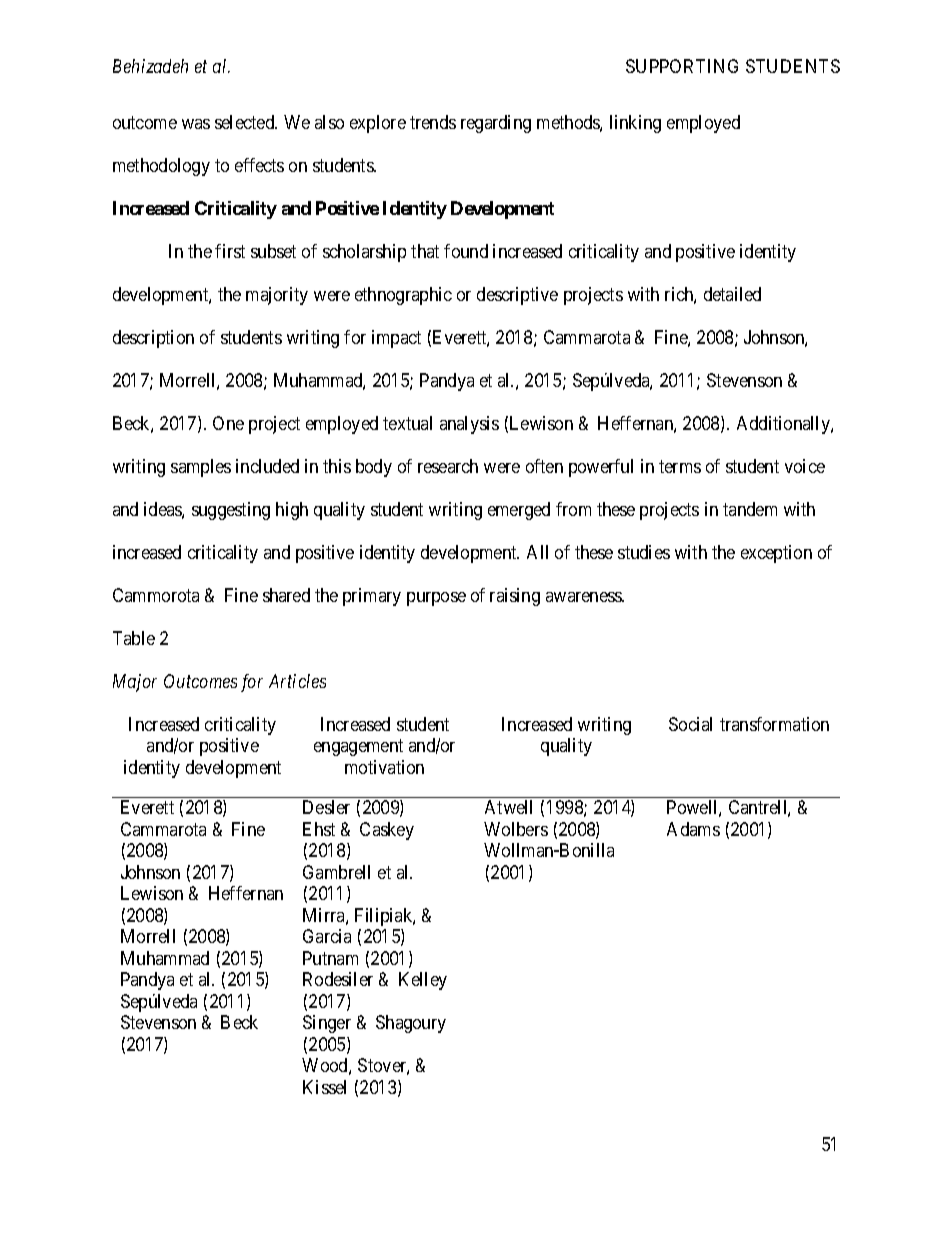 Image resolution: width=952 pixels, height=1233 pixels. What do you see at coordinates (693, 829) in the screenshot?
I see `Adams` at bounding box center [693, 829].
